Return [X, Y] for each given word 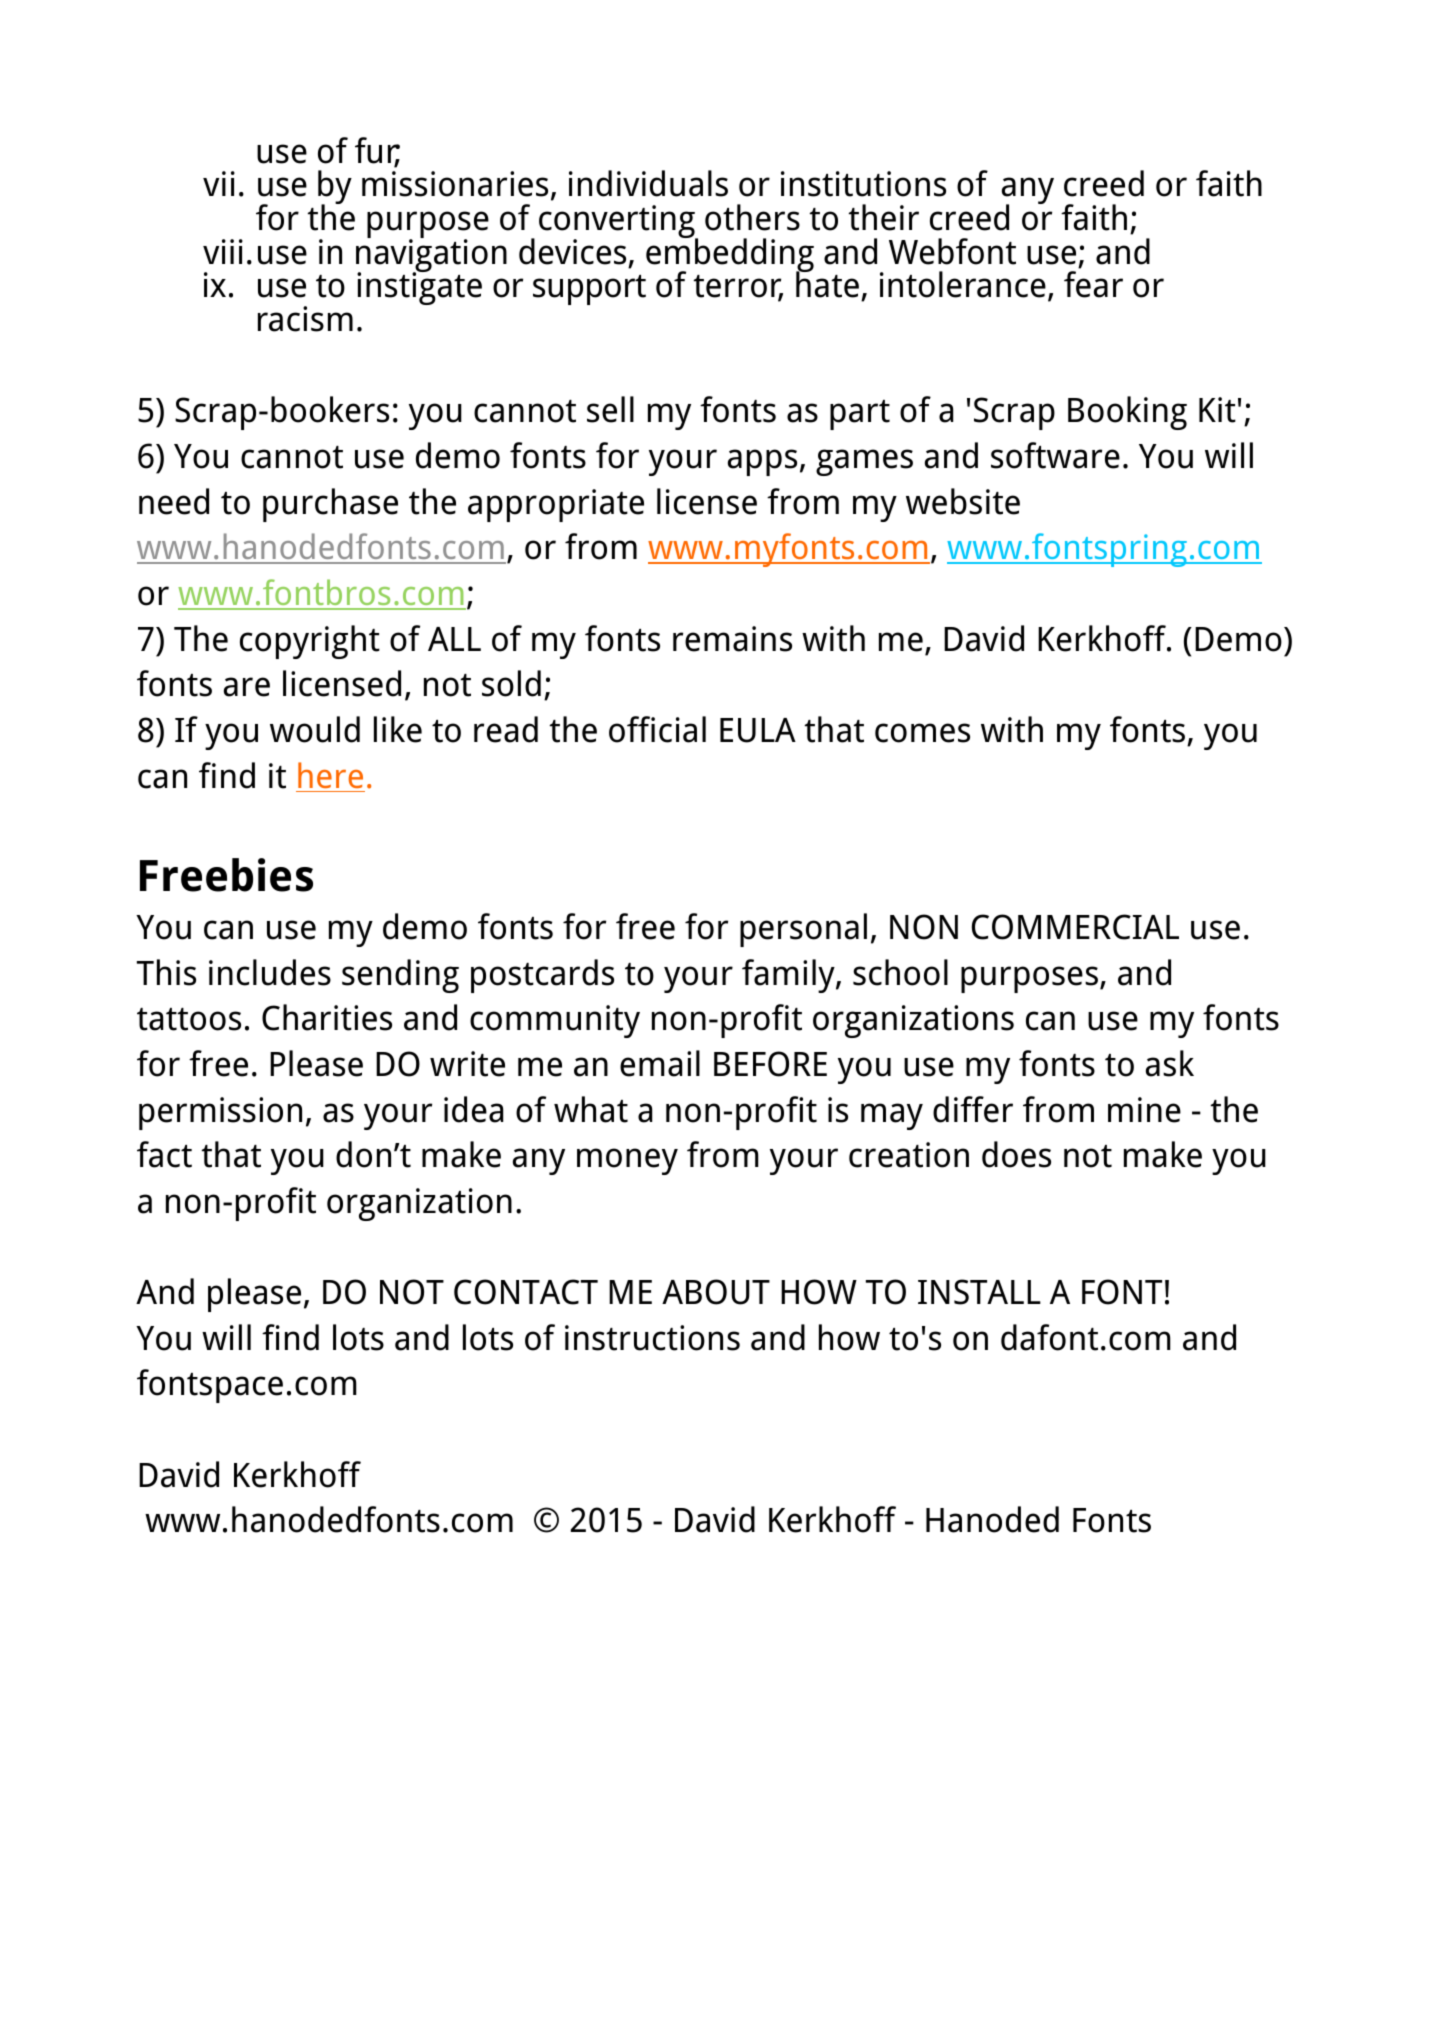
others [752, 217]
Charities [327, 1017]
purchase [330, 505]
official [657, 729]
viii [223, 251]
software [1055, 455]
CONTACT [526, 1292]
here [330, 775]
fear [1093, 284]
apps [762, 462]
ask [1170, 1063]
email [660, 1063]
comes [922, 733]
